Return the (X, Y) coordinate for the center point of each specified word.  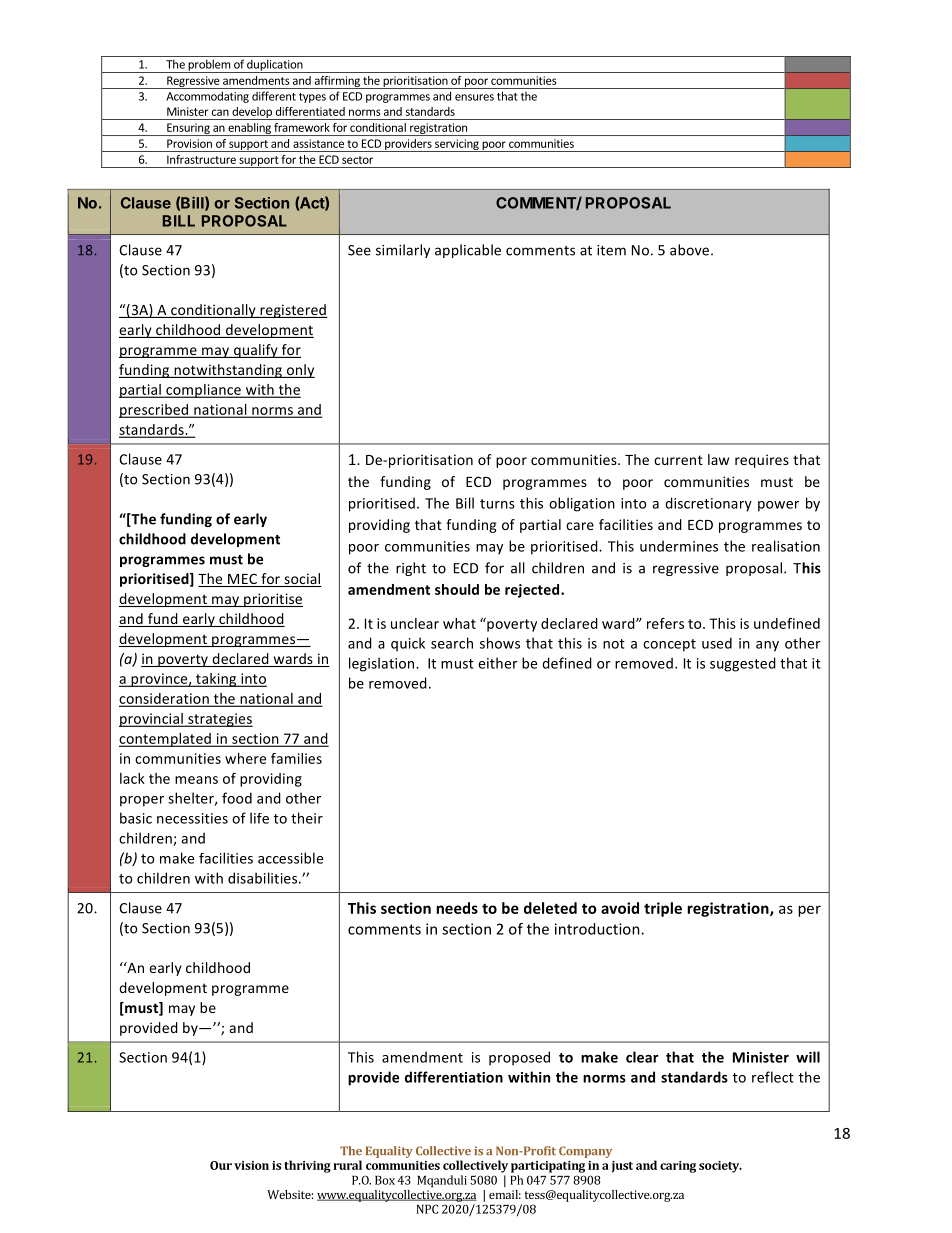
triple (663, 909)
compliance (203, 391)
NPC (427, 1209)
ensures (474, 97)
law (718, 459)
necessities (192, 818)
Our (221, 1165)
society (720, 1167)
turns (497, 504)
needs (457, 908)
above (691, 250)
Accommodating (207, 97)
